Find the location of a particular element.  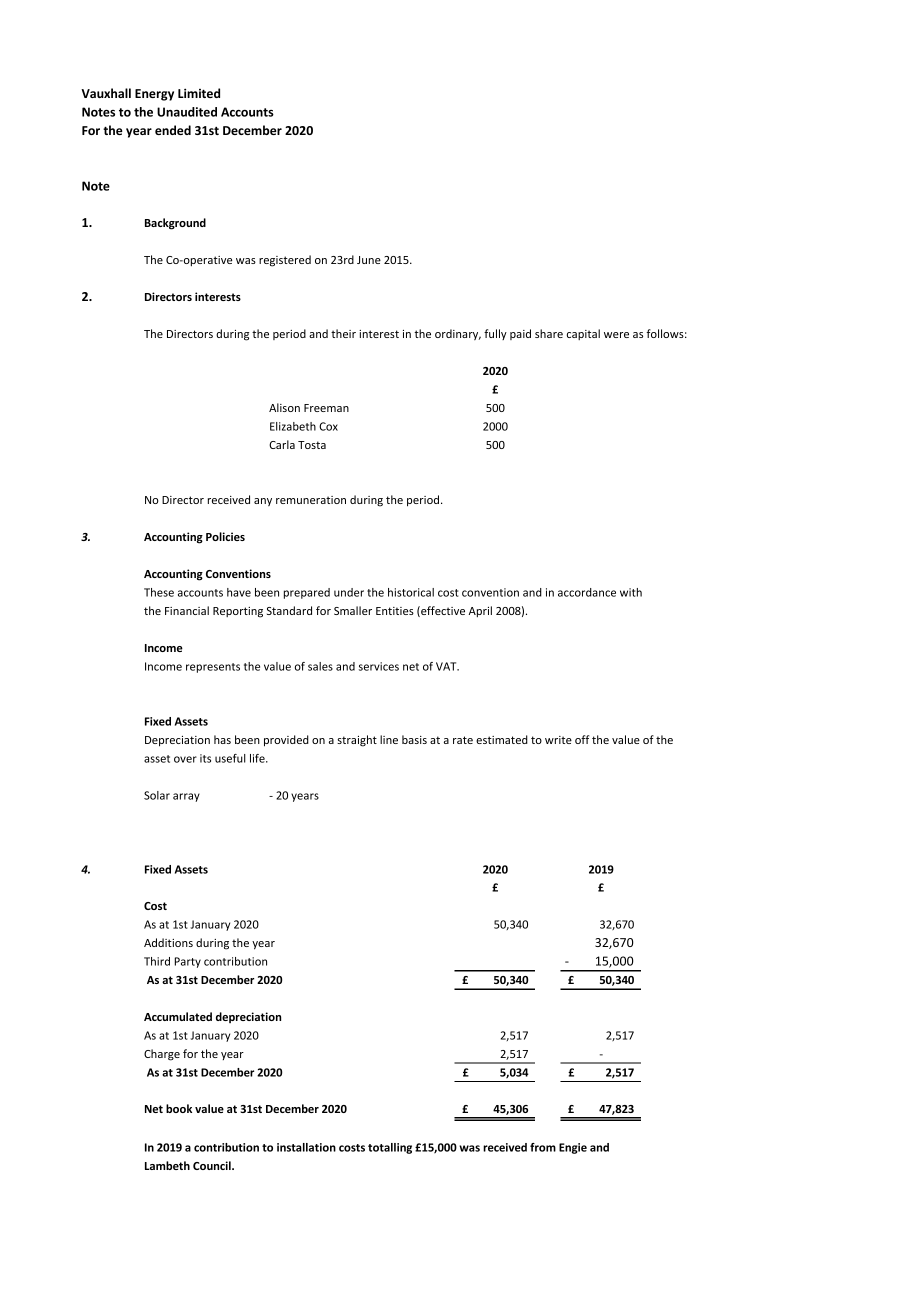

Smaller is located at coordinates (353, 610).
